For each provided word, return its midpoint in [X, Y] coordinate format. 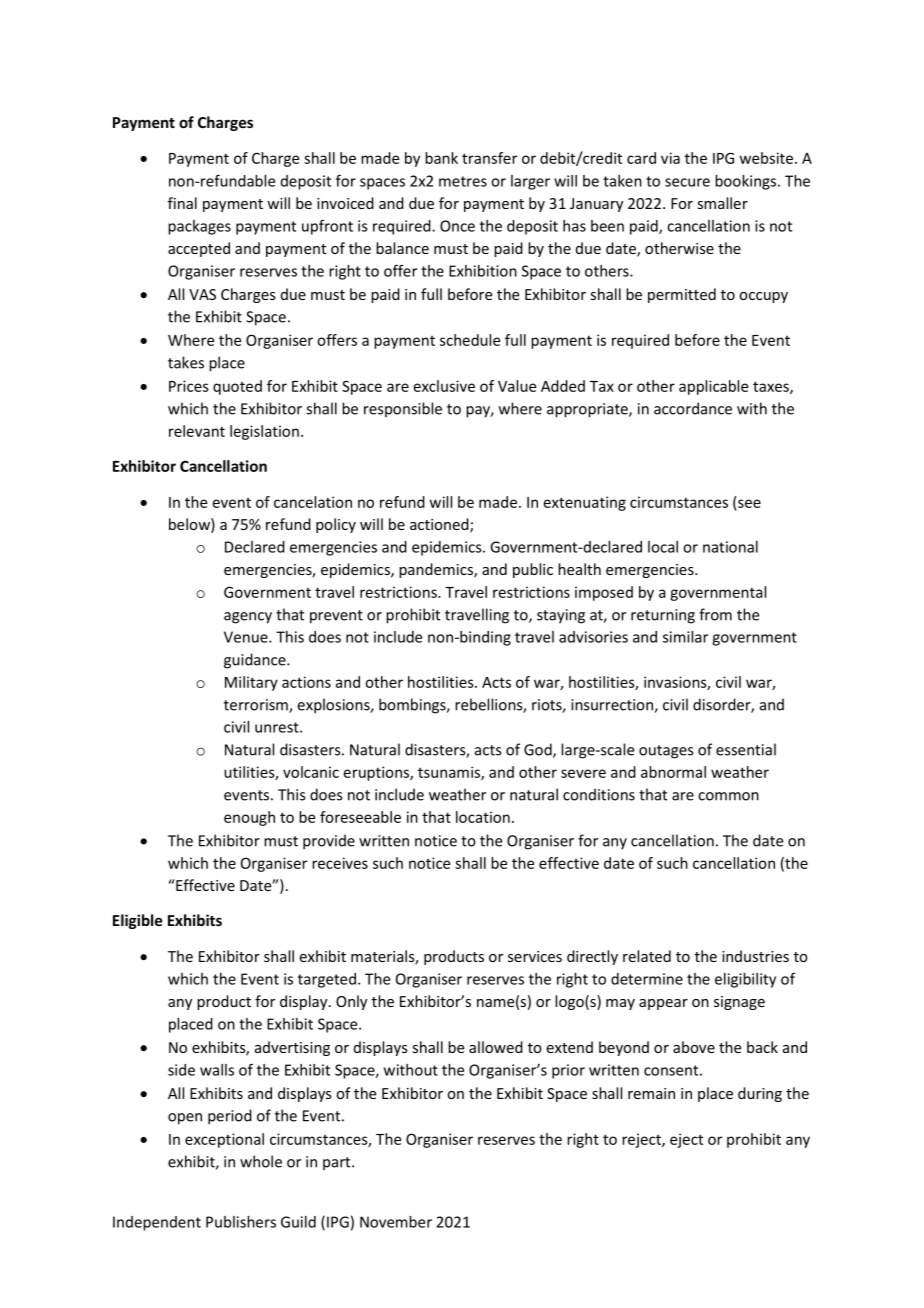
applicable [713, 387]
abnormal [673, 772]
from [715, 614]
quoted [237, 387]
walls [217, 1070]
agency [248, 618]
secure [687, 182]
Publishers [241, 1222]
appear [663, 1004]
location [483, 817]
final [182, 203]
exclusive [444, 386]
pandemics [437, 570]
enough [249, 818]
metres [463, 181]
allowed [496, 1047]
